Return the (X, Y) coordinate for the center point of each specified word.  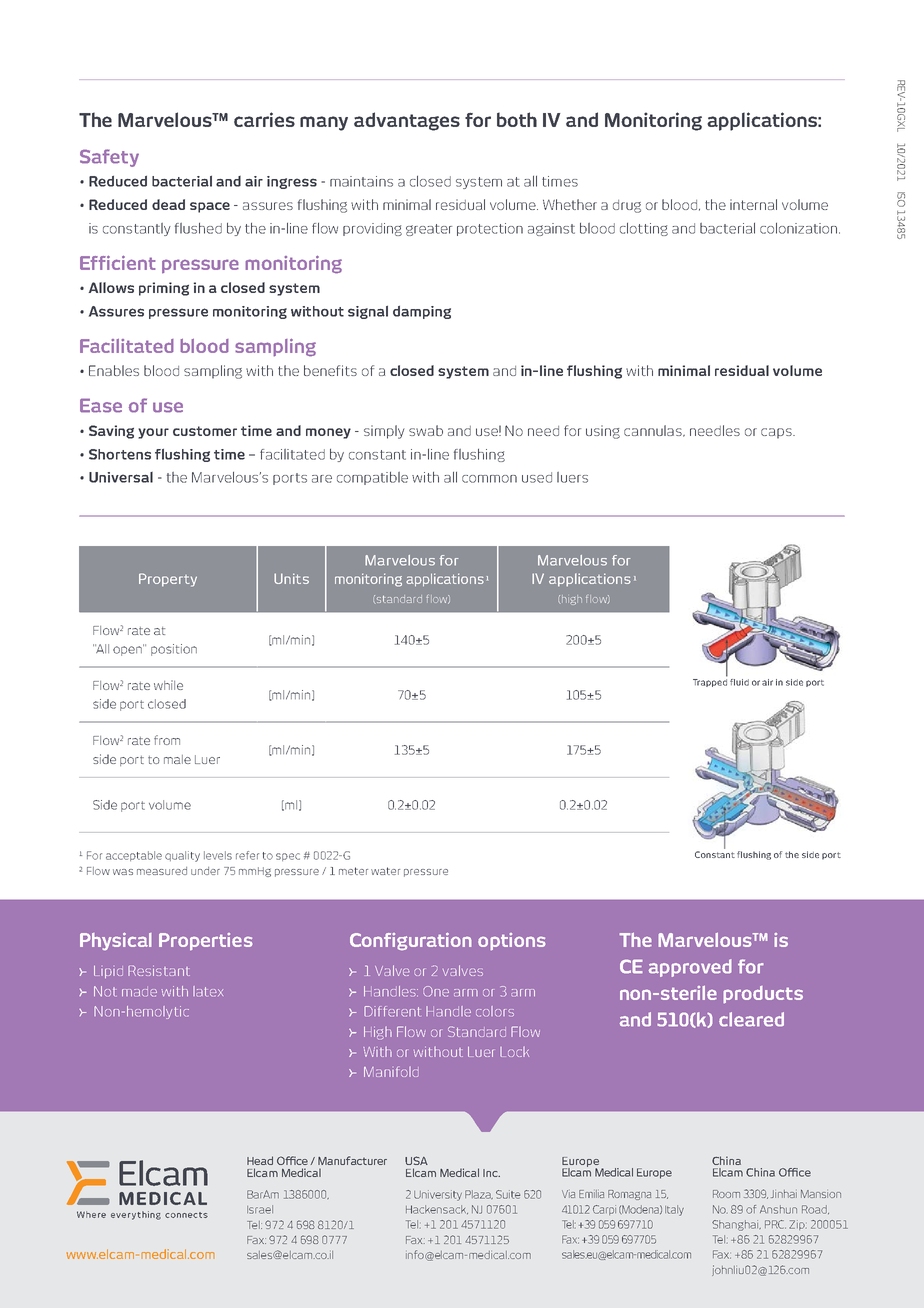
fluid (739, 682)
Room (726, 1194)
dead (168, 204)
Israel (260, 1209)
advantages (407, 121)
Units (291, 578)
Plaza (479, 1194)
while (168, 685)
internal (753, 204)
